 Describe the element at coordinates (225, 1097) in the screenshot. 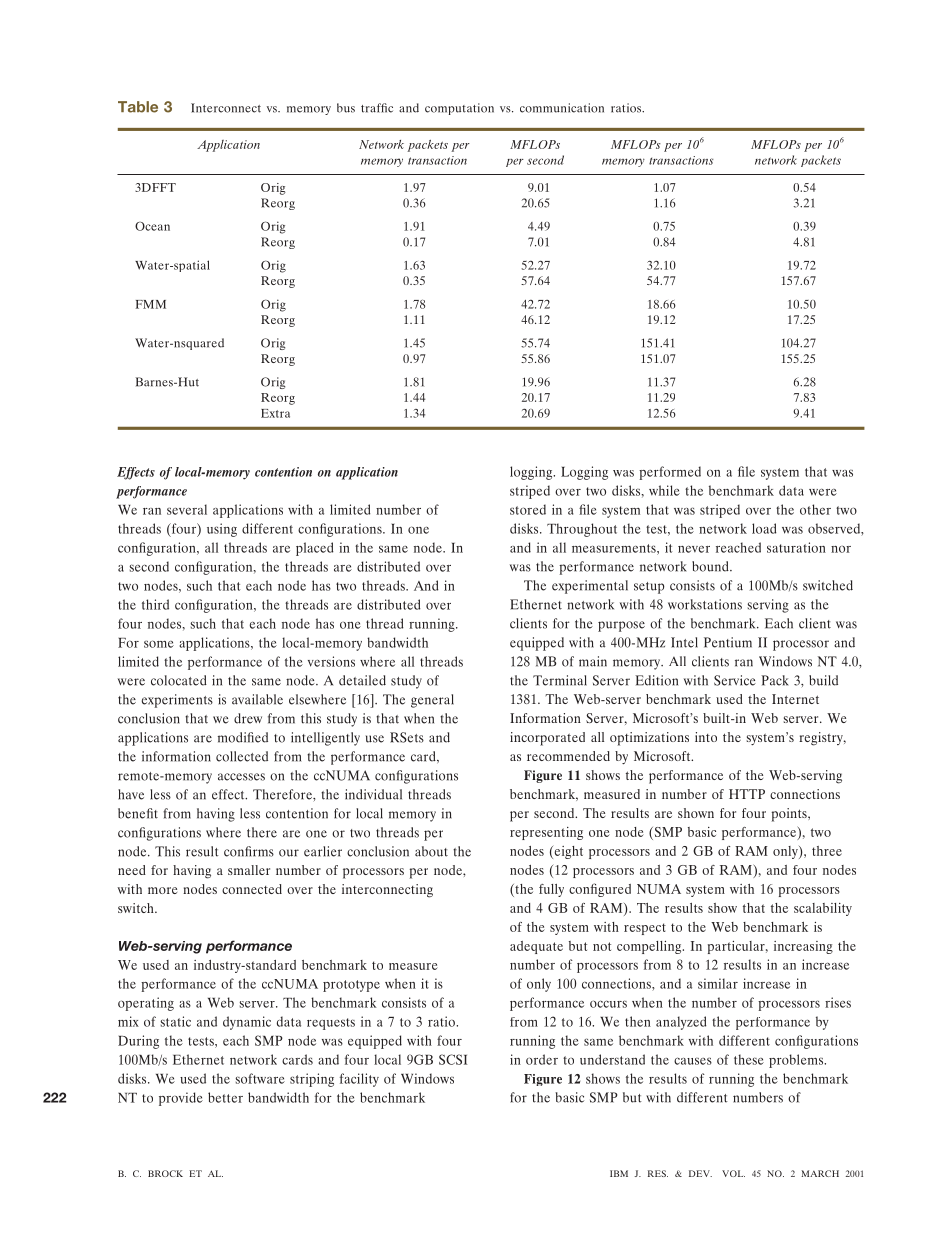

I see `better` at that location.
